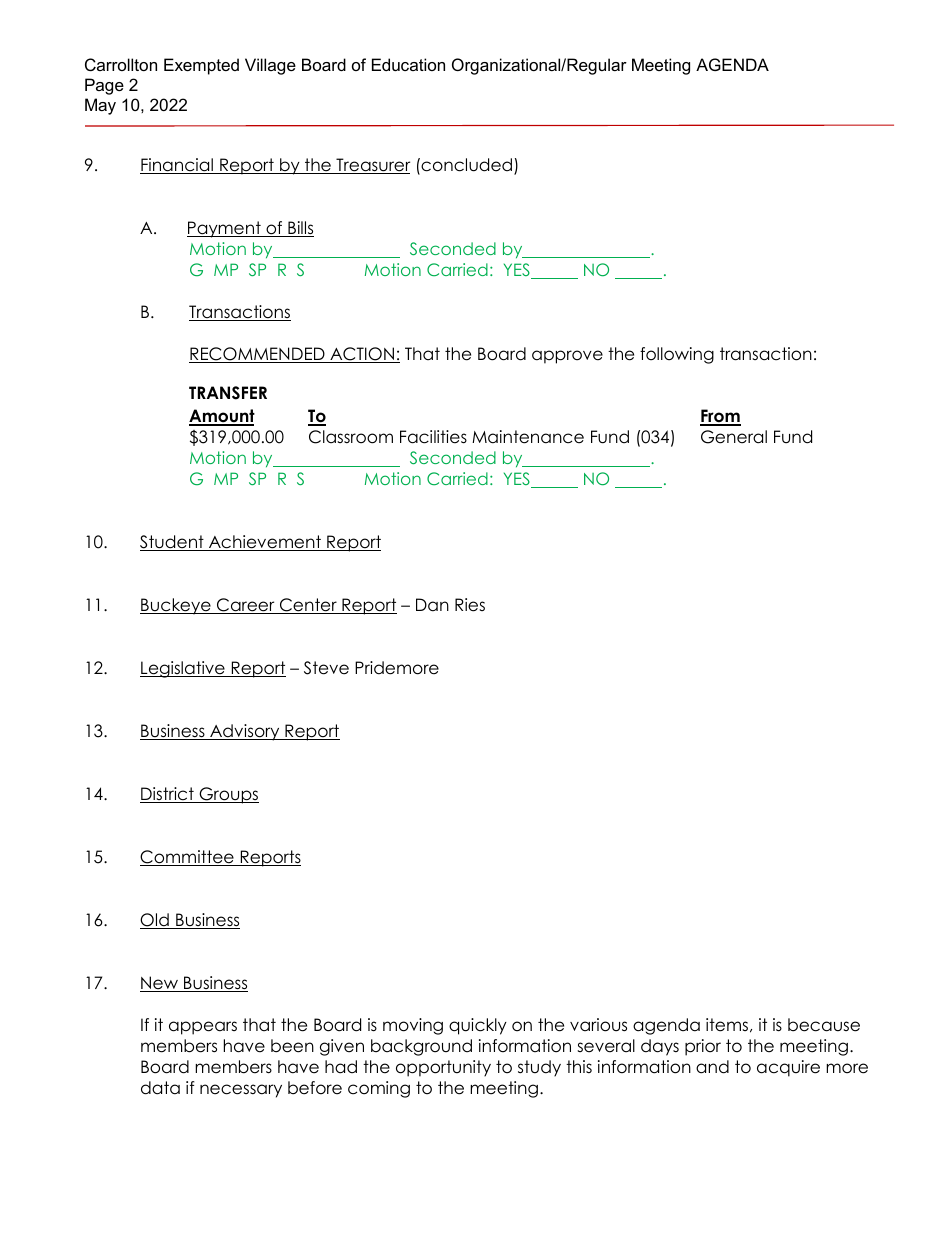 This image has width=952, height=1233. I want to click on Education, so click(408, 64).
